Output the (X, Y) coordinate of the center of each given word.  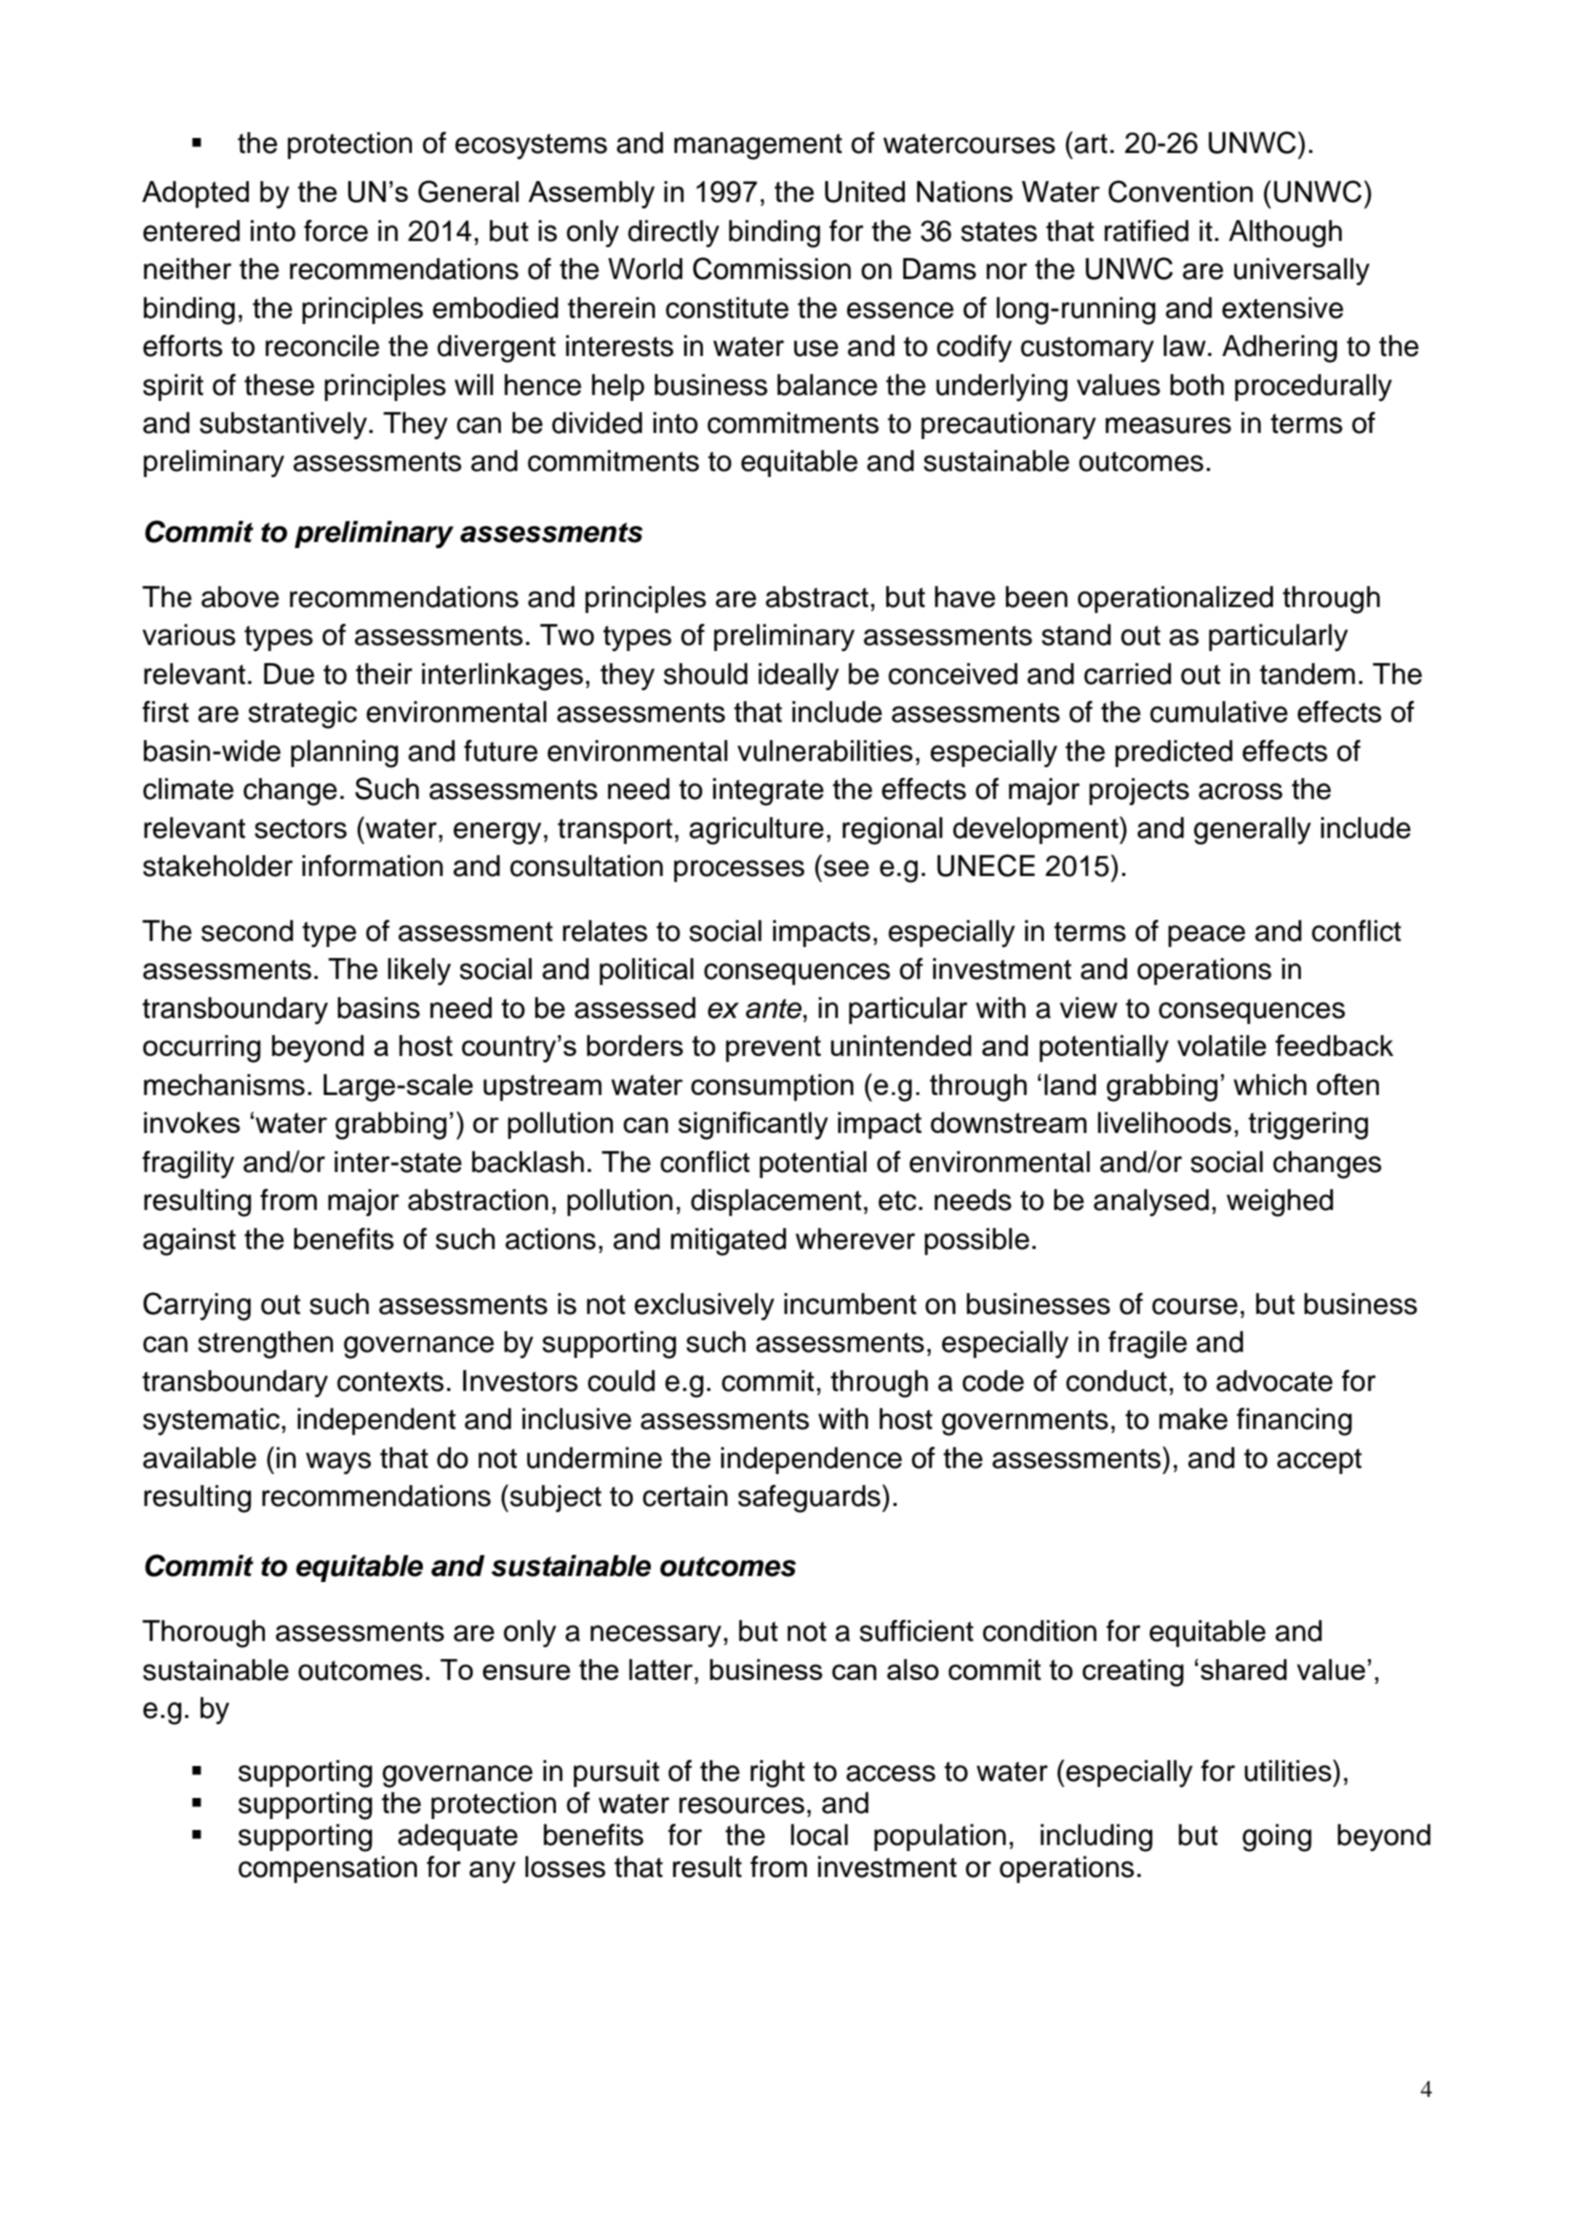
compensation (327, 1869)
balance (827, 385)
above (240, 597)
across (1241, 791)
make (1193, 1419)
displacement (776, 1202)
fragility (188, 1165)
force (336, 231)
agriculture (756, 831)
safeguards (810, 1499)
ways (338, 1463)
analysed (1151, 1203)
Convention (1180, 191)
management (758, 147)
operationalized (1175, 599)
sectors (301, 829)
